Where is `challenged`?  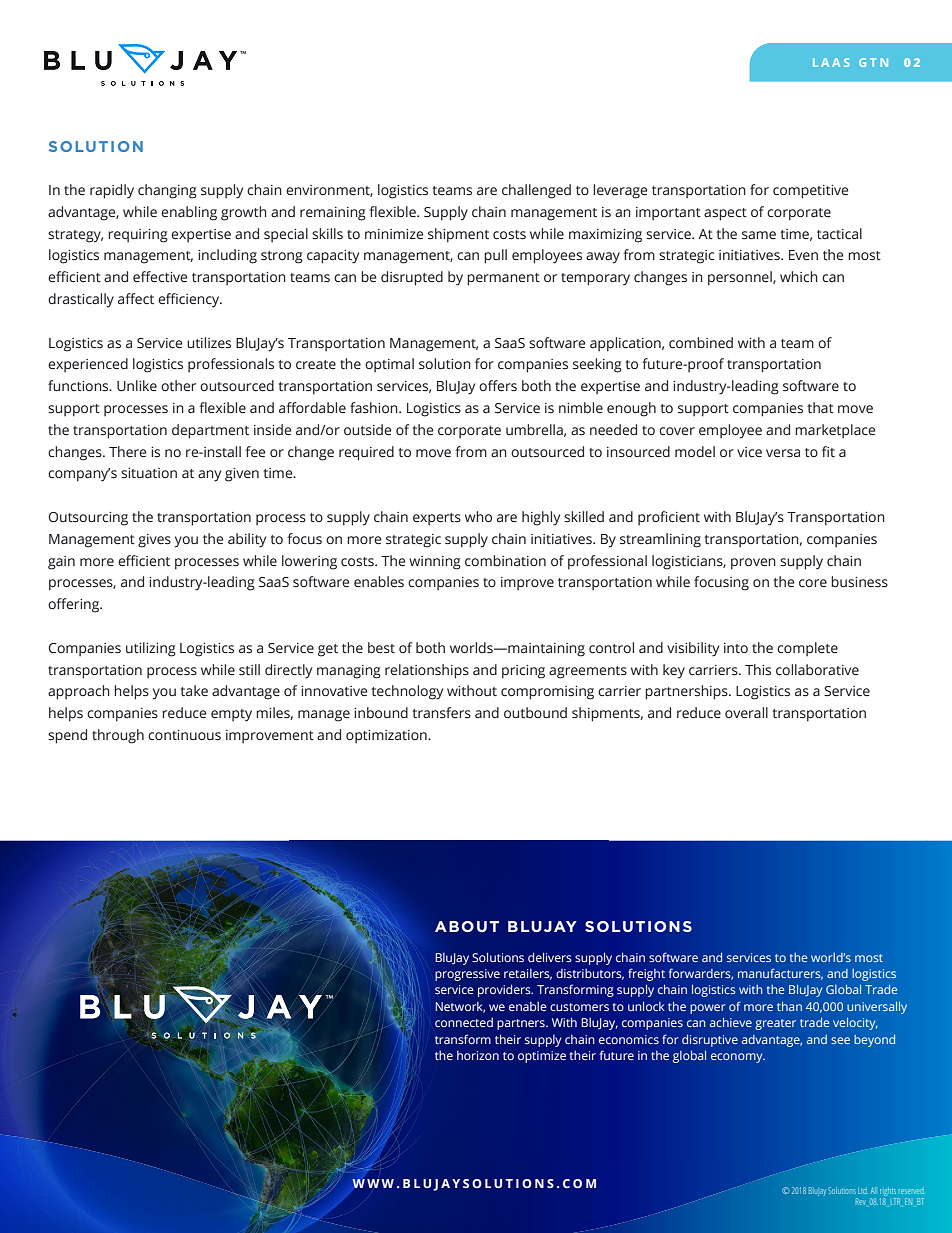
challenged is located at coordinates (536, 191).
